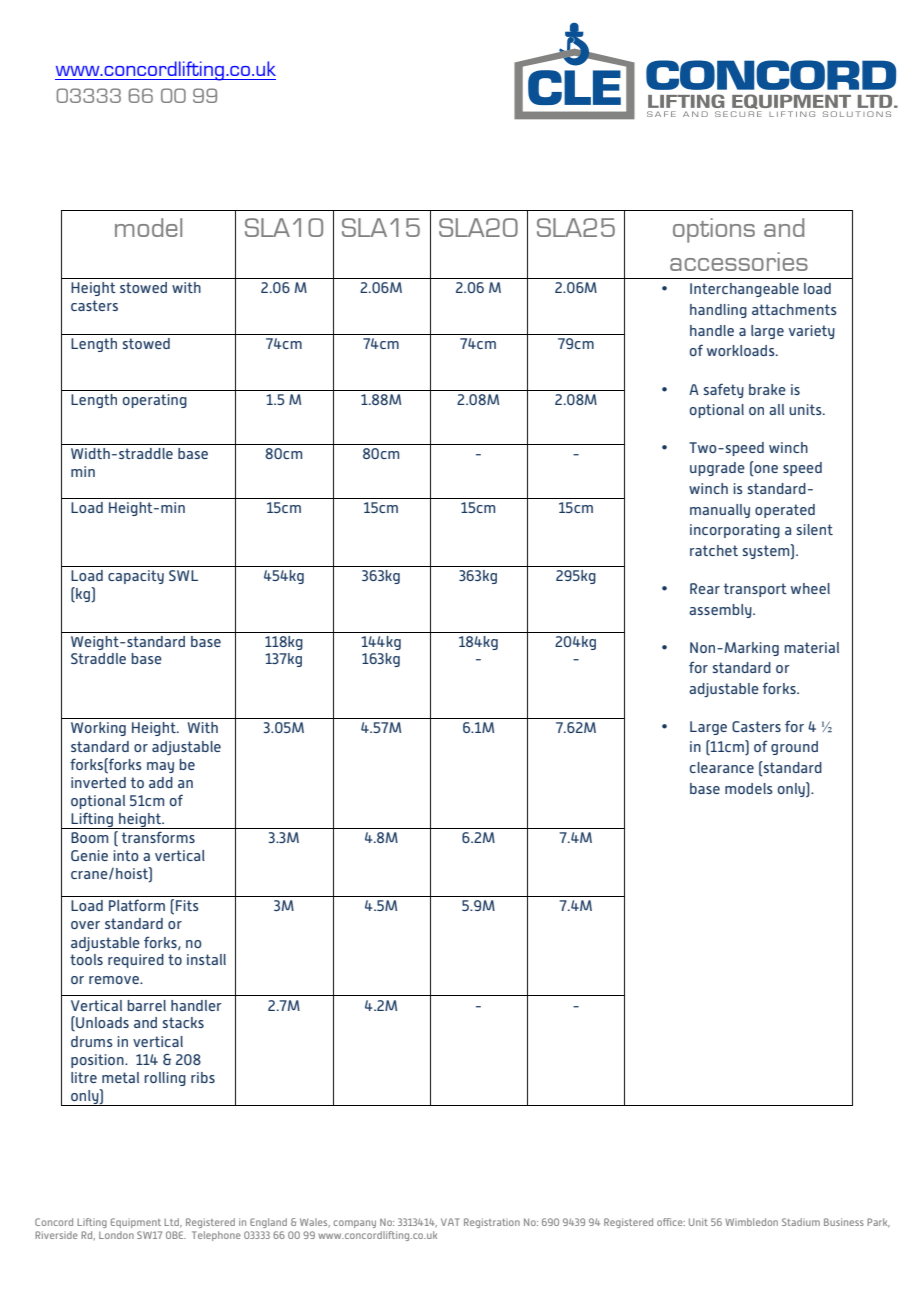 The image size is (924, 1308). Describe the element at coordinates (752, 1222) in the screenshot. I see `Wimbledon` at that location.
